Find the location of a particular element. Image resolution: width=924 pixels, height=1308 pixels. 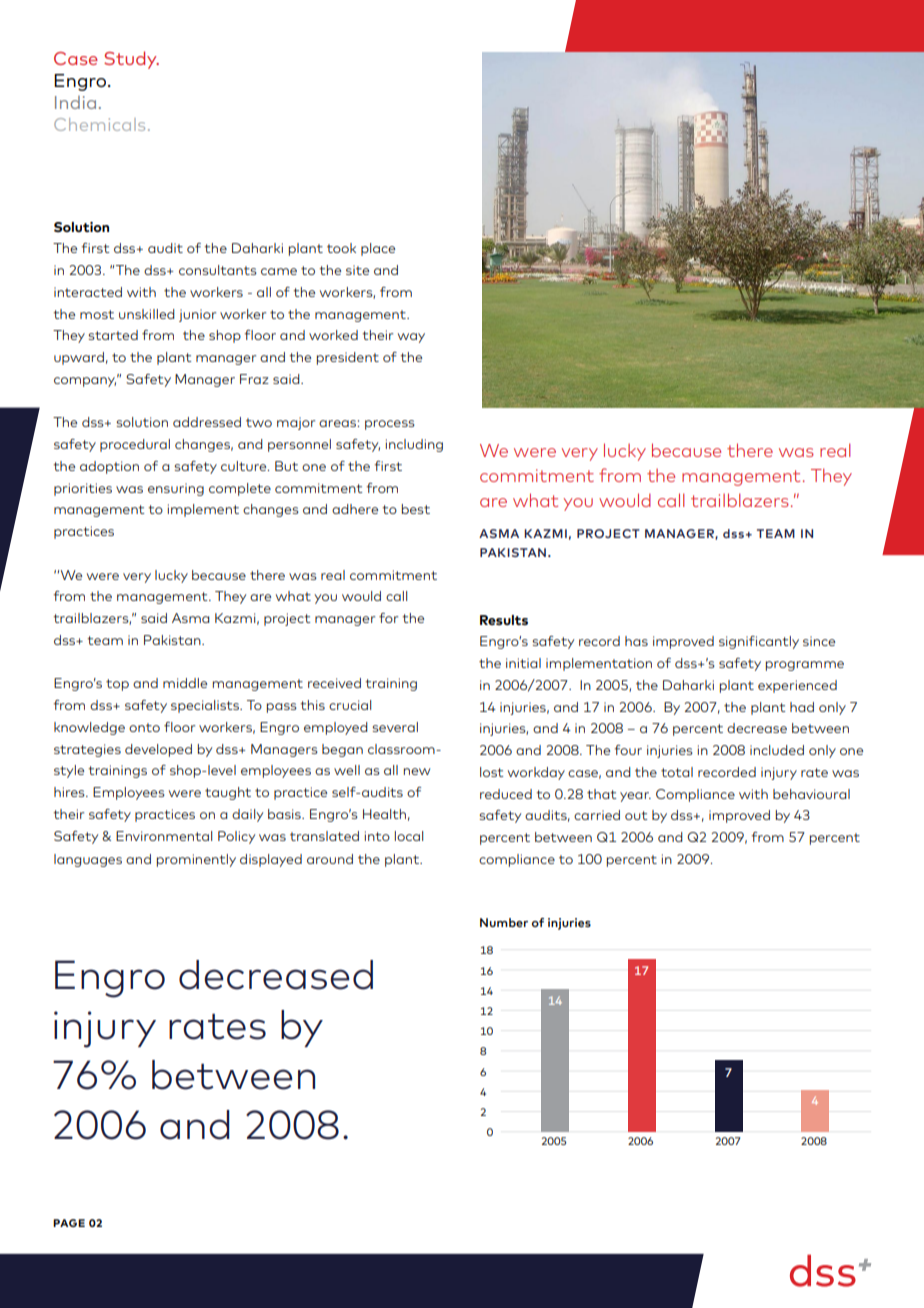

significantly is located at coordinates (759, 642).
